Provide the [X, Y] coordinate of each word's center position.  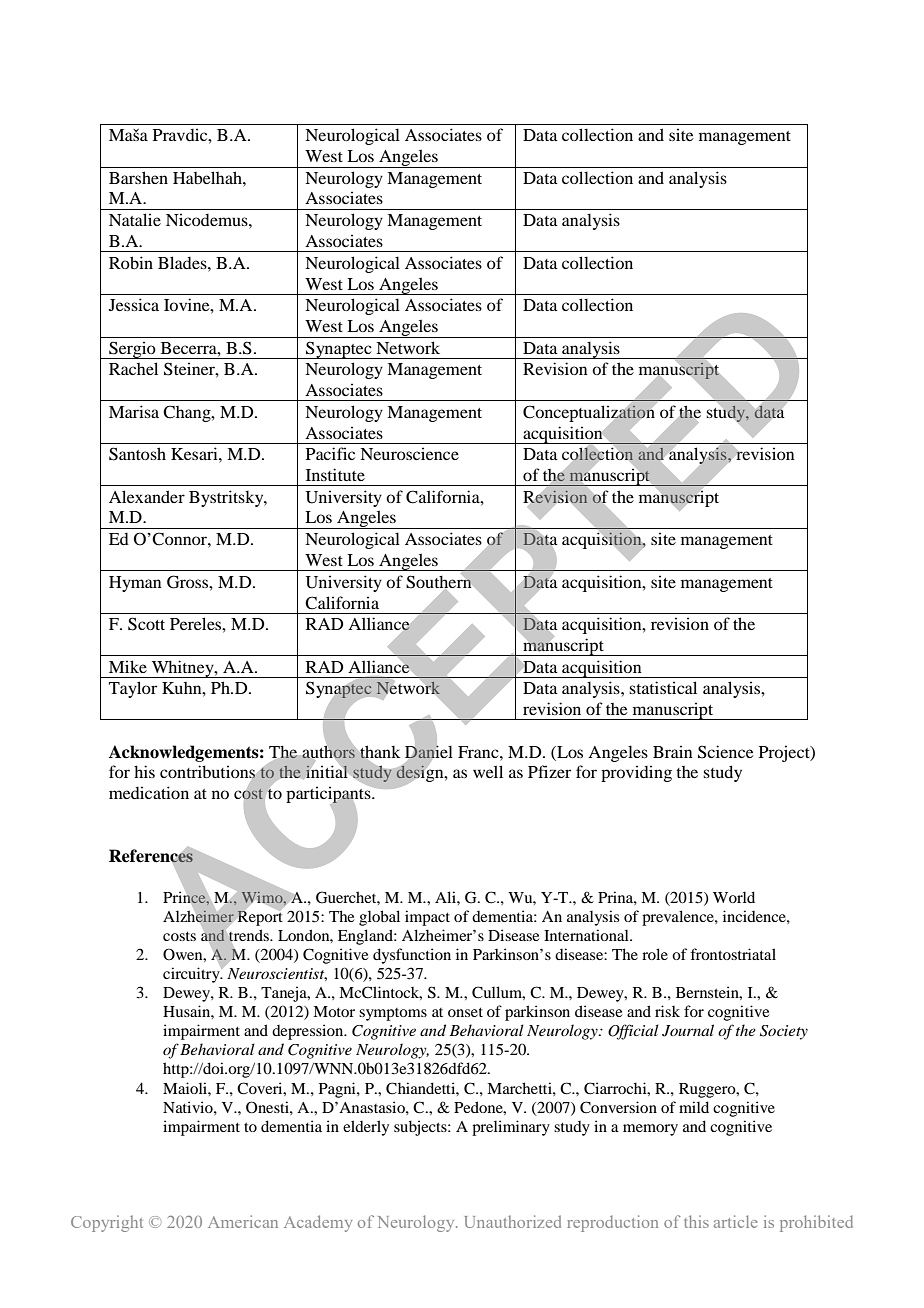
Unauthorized [513, 1221]
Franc [479, 752]
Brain [673, 751]
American [243, 1221]
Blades [183, 262]
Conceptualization [589, 413]
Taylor [133, 689]
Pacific [330, 453]
